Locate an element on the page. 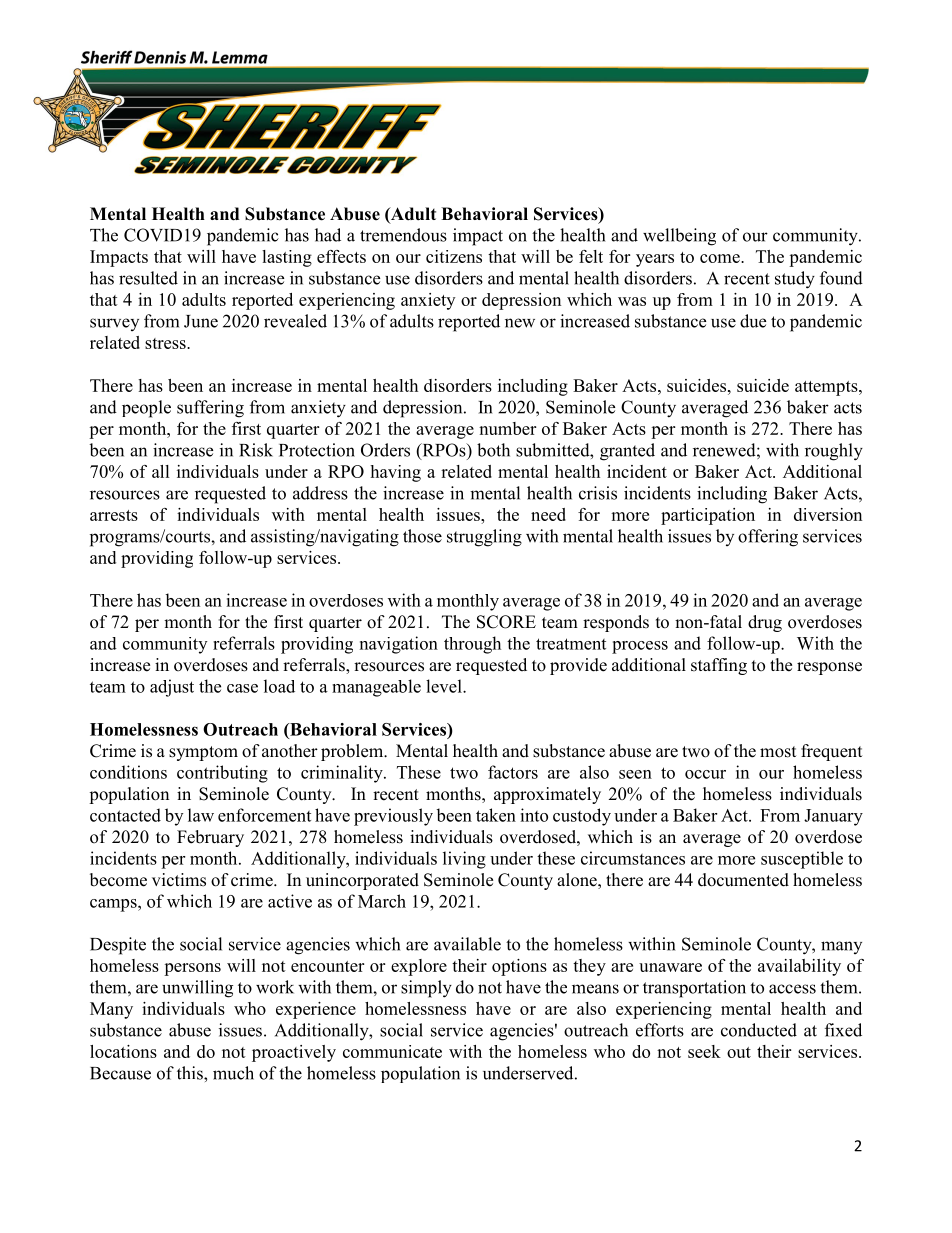 Image resolution: width=952 pixels, height=1233 pixels. adjust is located at coordinates (172, 688).
